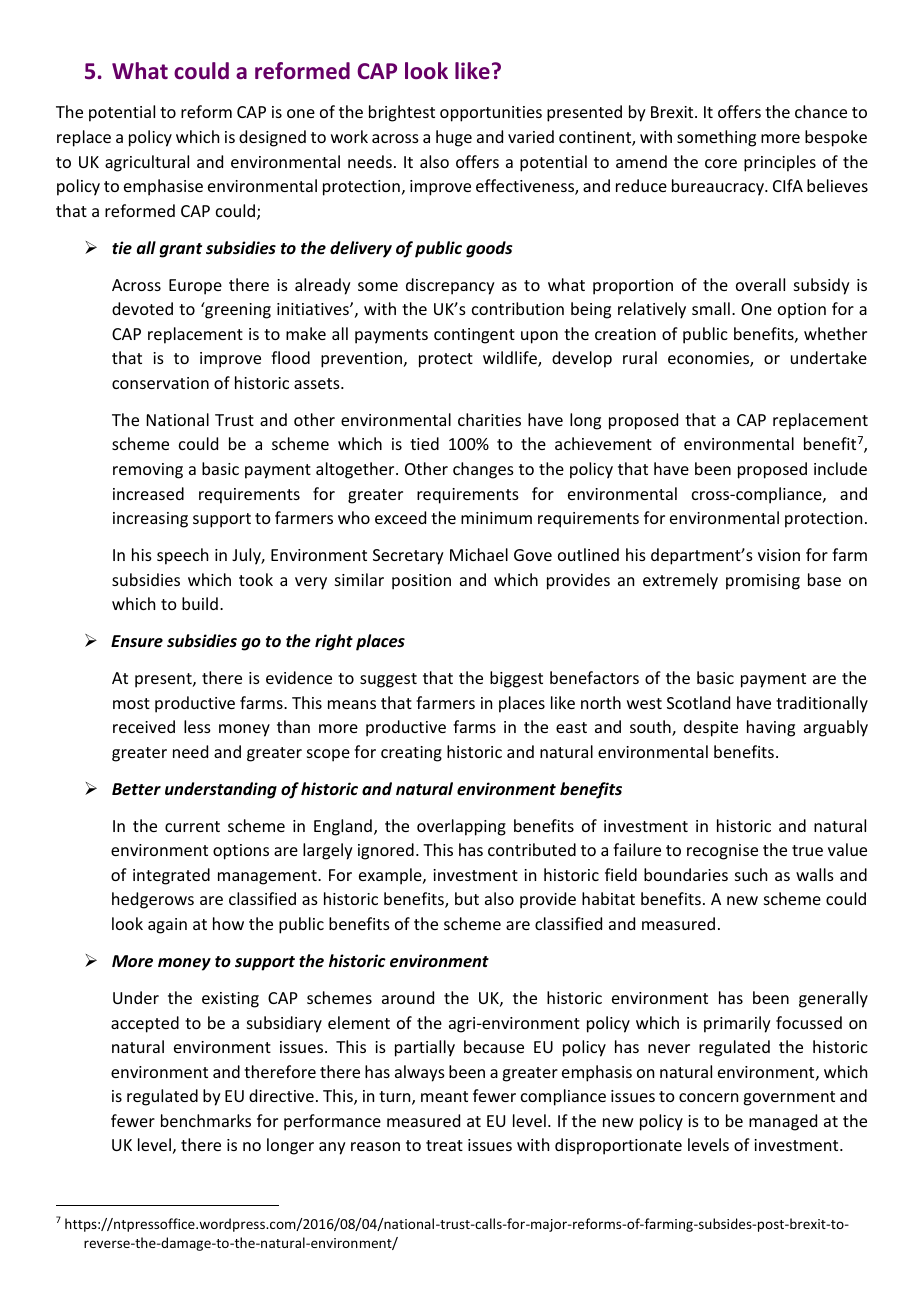 The height and width of the page is (1308, 924). I want to click on benchmarks, so click(206, 1120).
